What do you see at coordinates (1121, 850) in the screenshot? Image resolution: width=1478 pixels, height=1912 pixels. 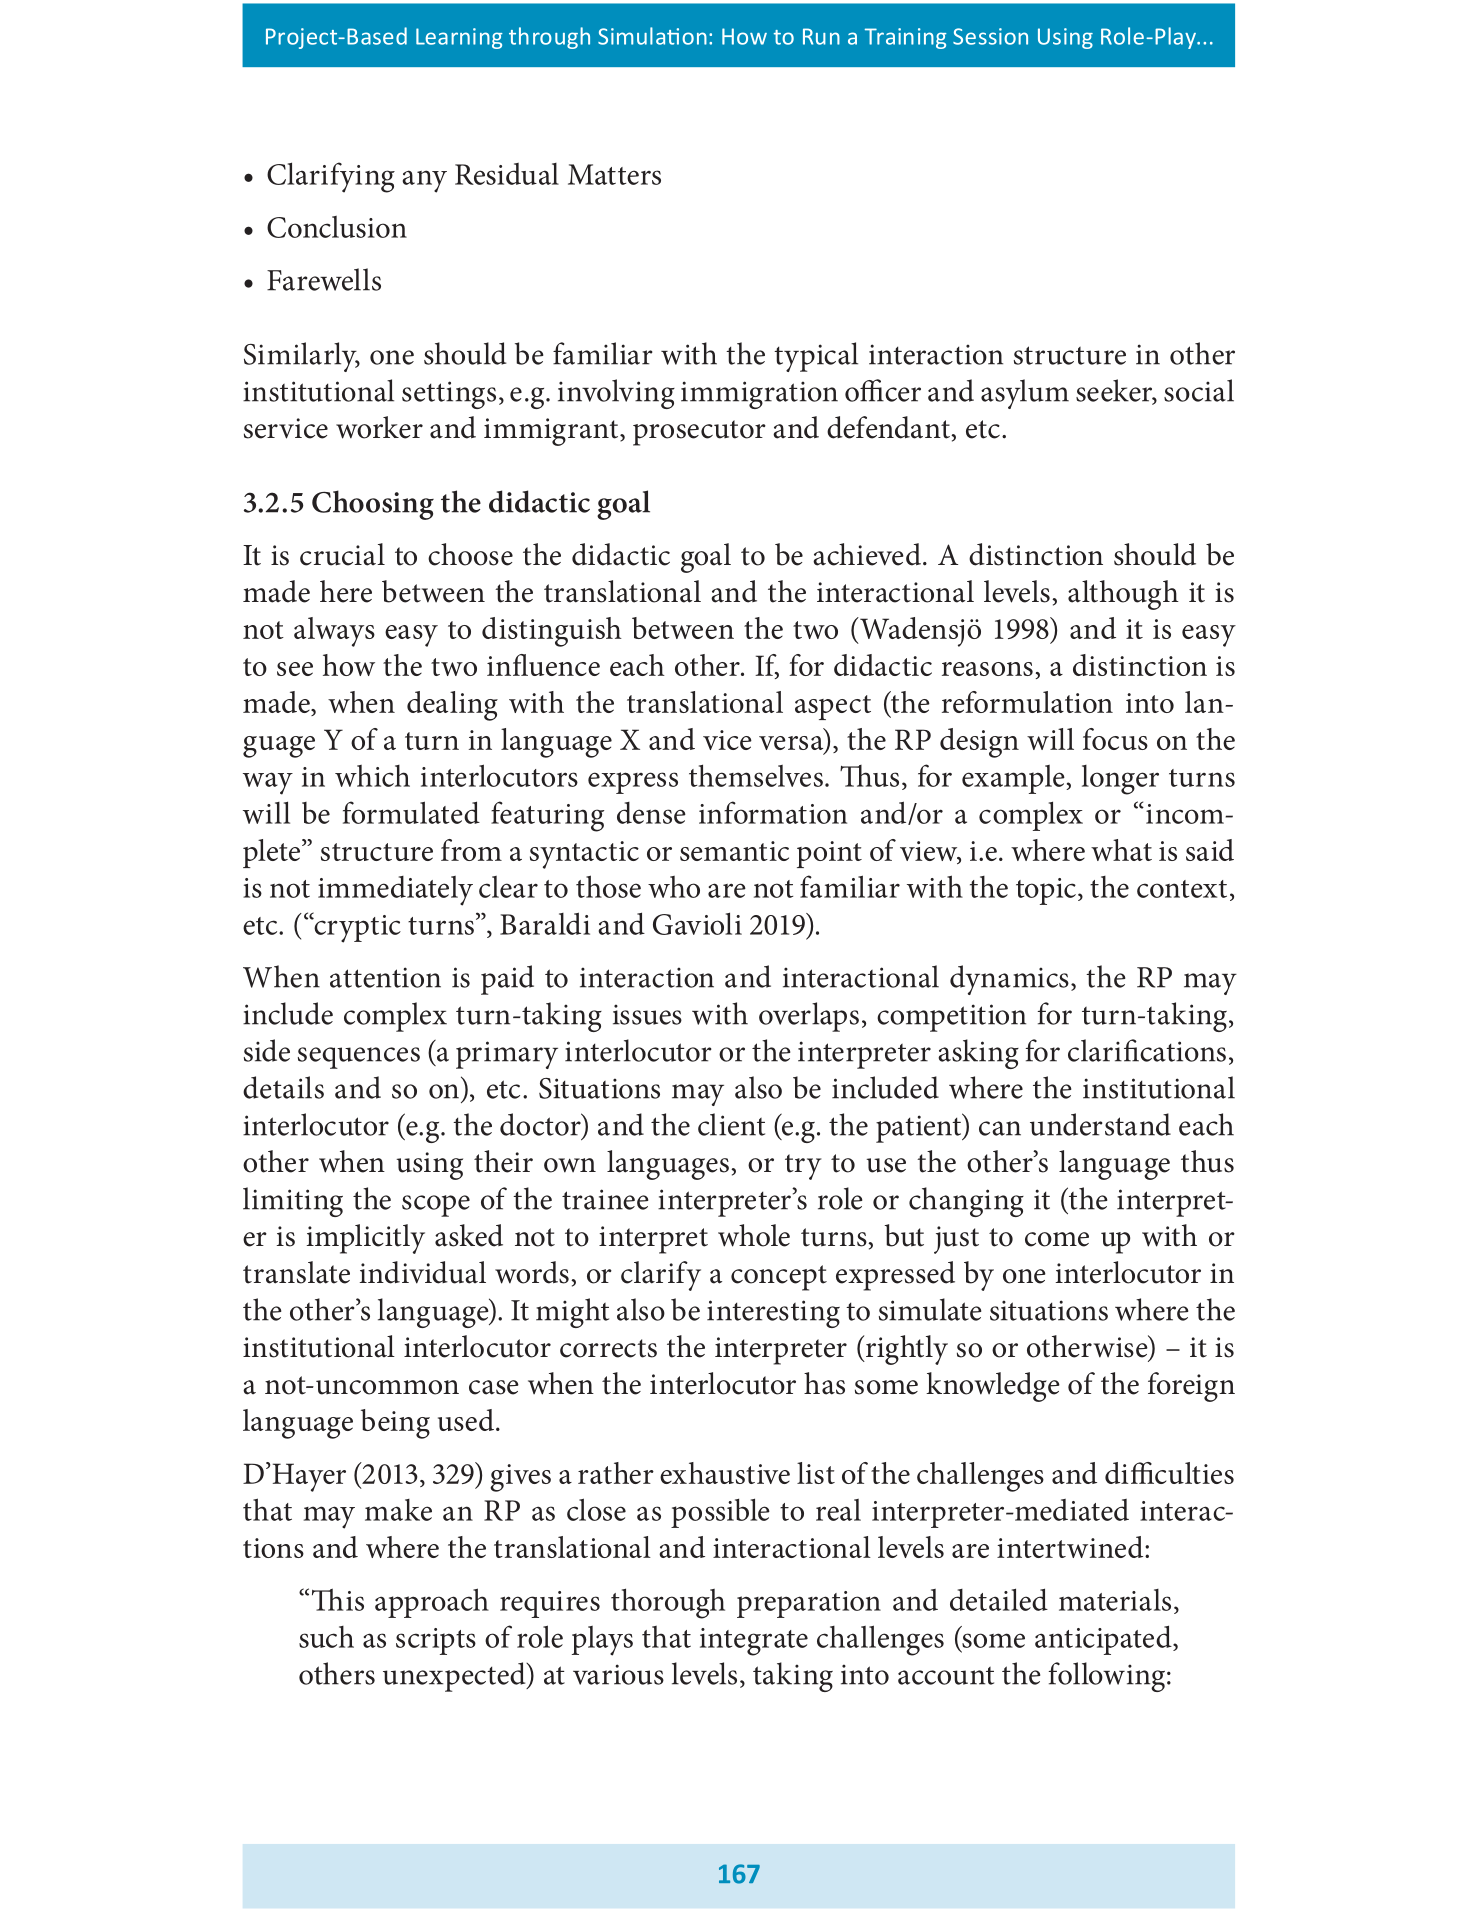 I see `what` at bounding box center [1121, 850].
